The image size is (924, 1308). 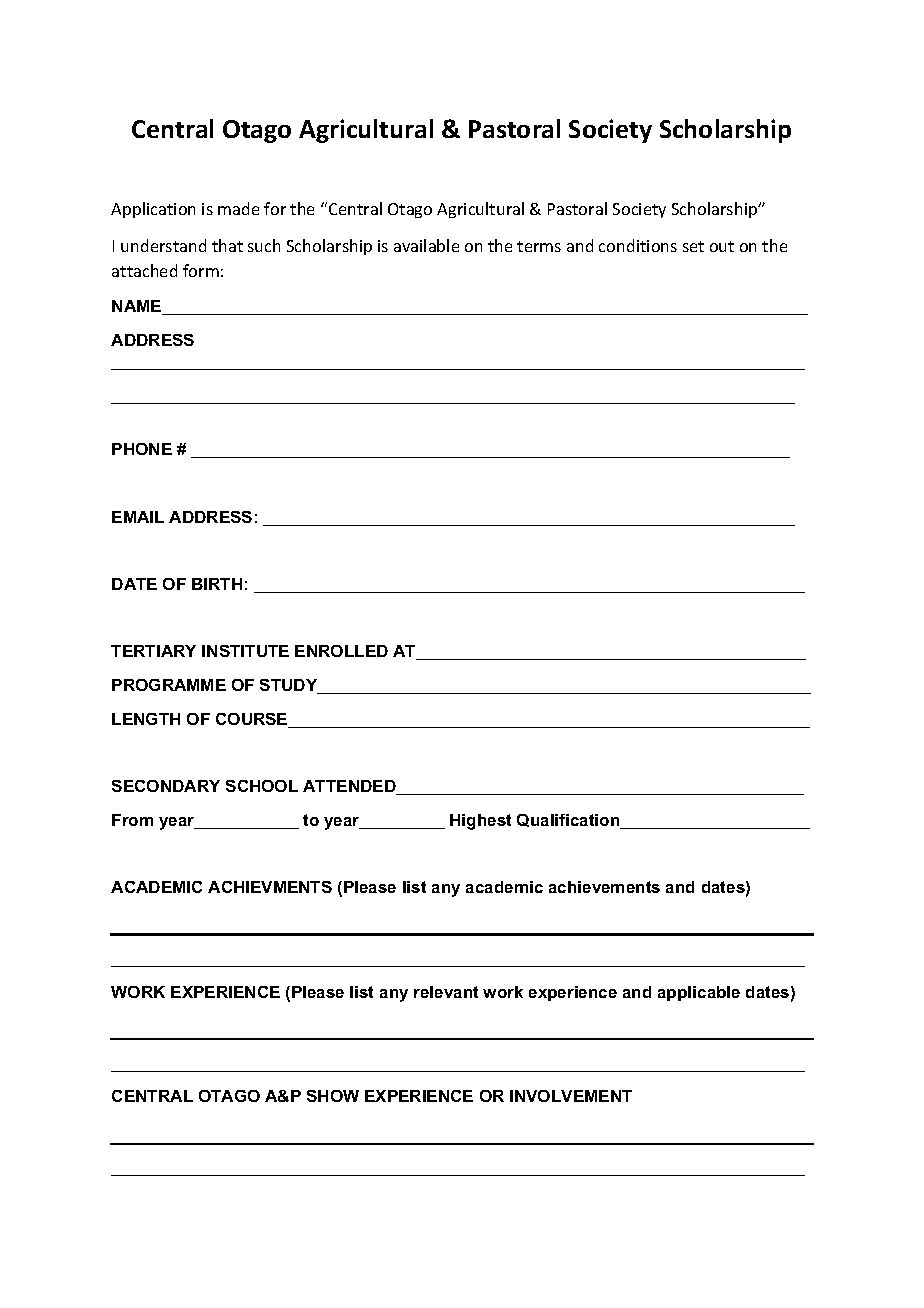 I want to click on conditions, so click(x=638, y=245).
